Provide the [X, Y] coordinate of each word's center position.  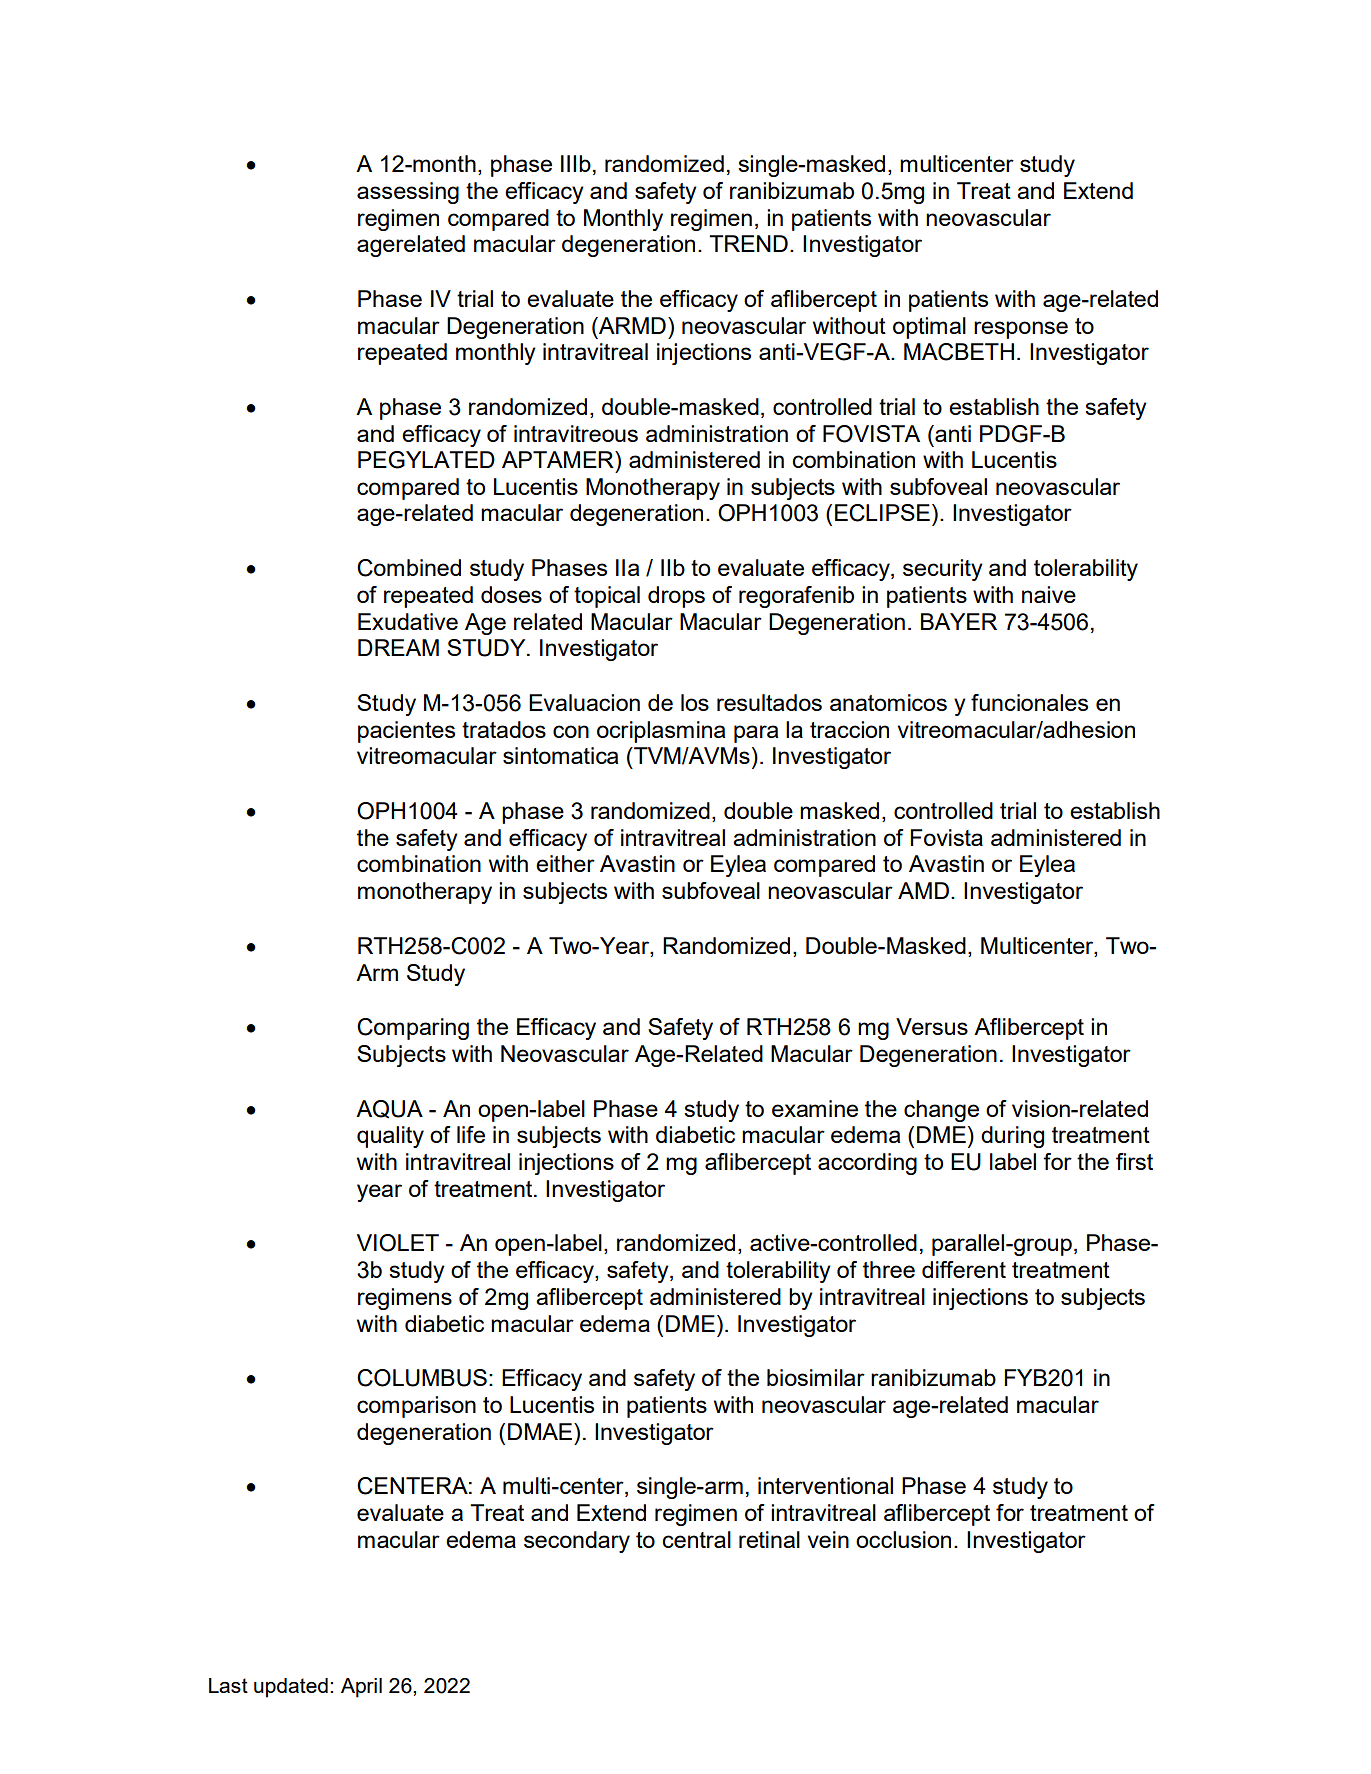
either [565, 863]
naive [1049, 594]
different [964, 1269]
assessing [408, 193]
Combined [409, 568]
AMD [923, 890]
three [889, 1269]
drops [676, 597]
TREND [748, 243]
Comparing [413, 1029]
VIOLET [398, 1243]
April [361, 1688]
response [1021, 330]
